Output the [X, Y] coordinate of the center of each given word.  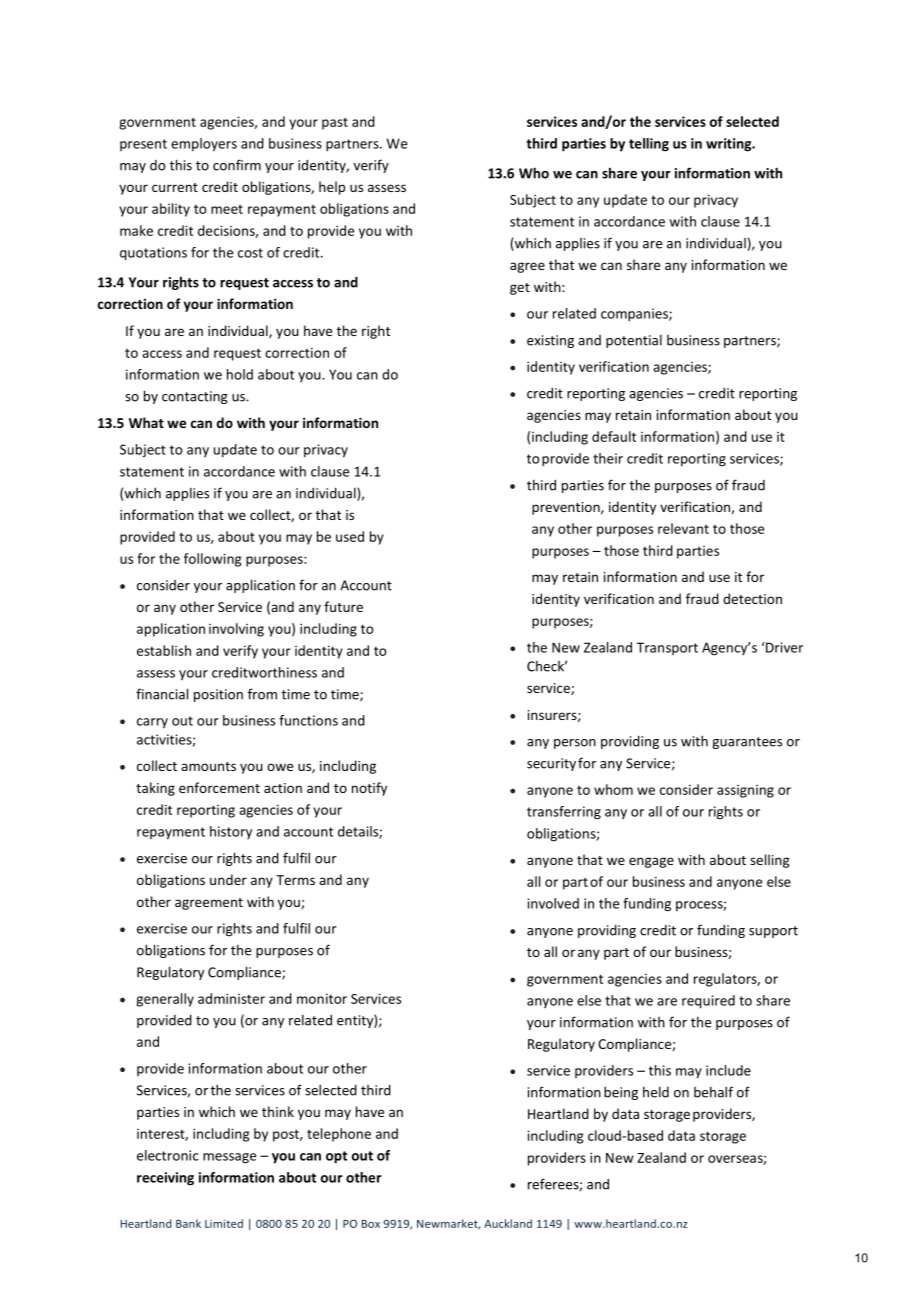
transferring [564, 813]
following [212, 560]
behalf [713, 1092]
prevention [567, 508]
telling [649, 145]
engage [651, 862]
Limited [224, 1223]
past [335, 124]
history [231, 832]
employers [204, 145]
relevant [683, 528]
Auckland [508, 1223]
